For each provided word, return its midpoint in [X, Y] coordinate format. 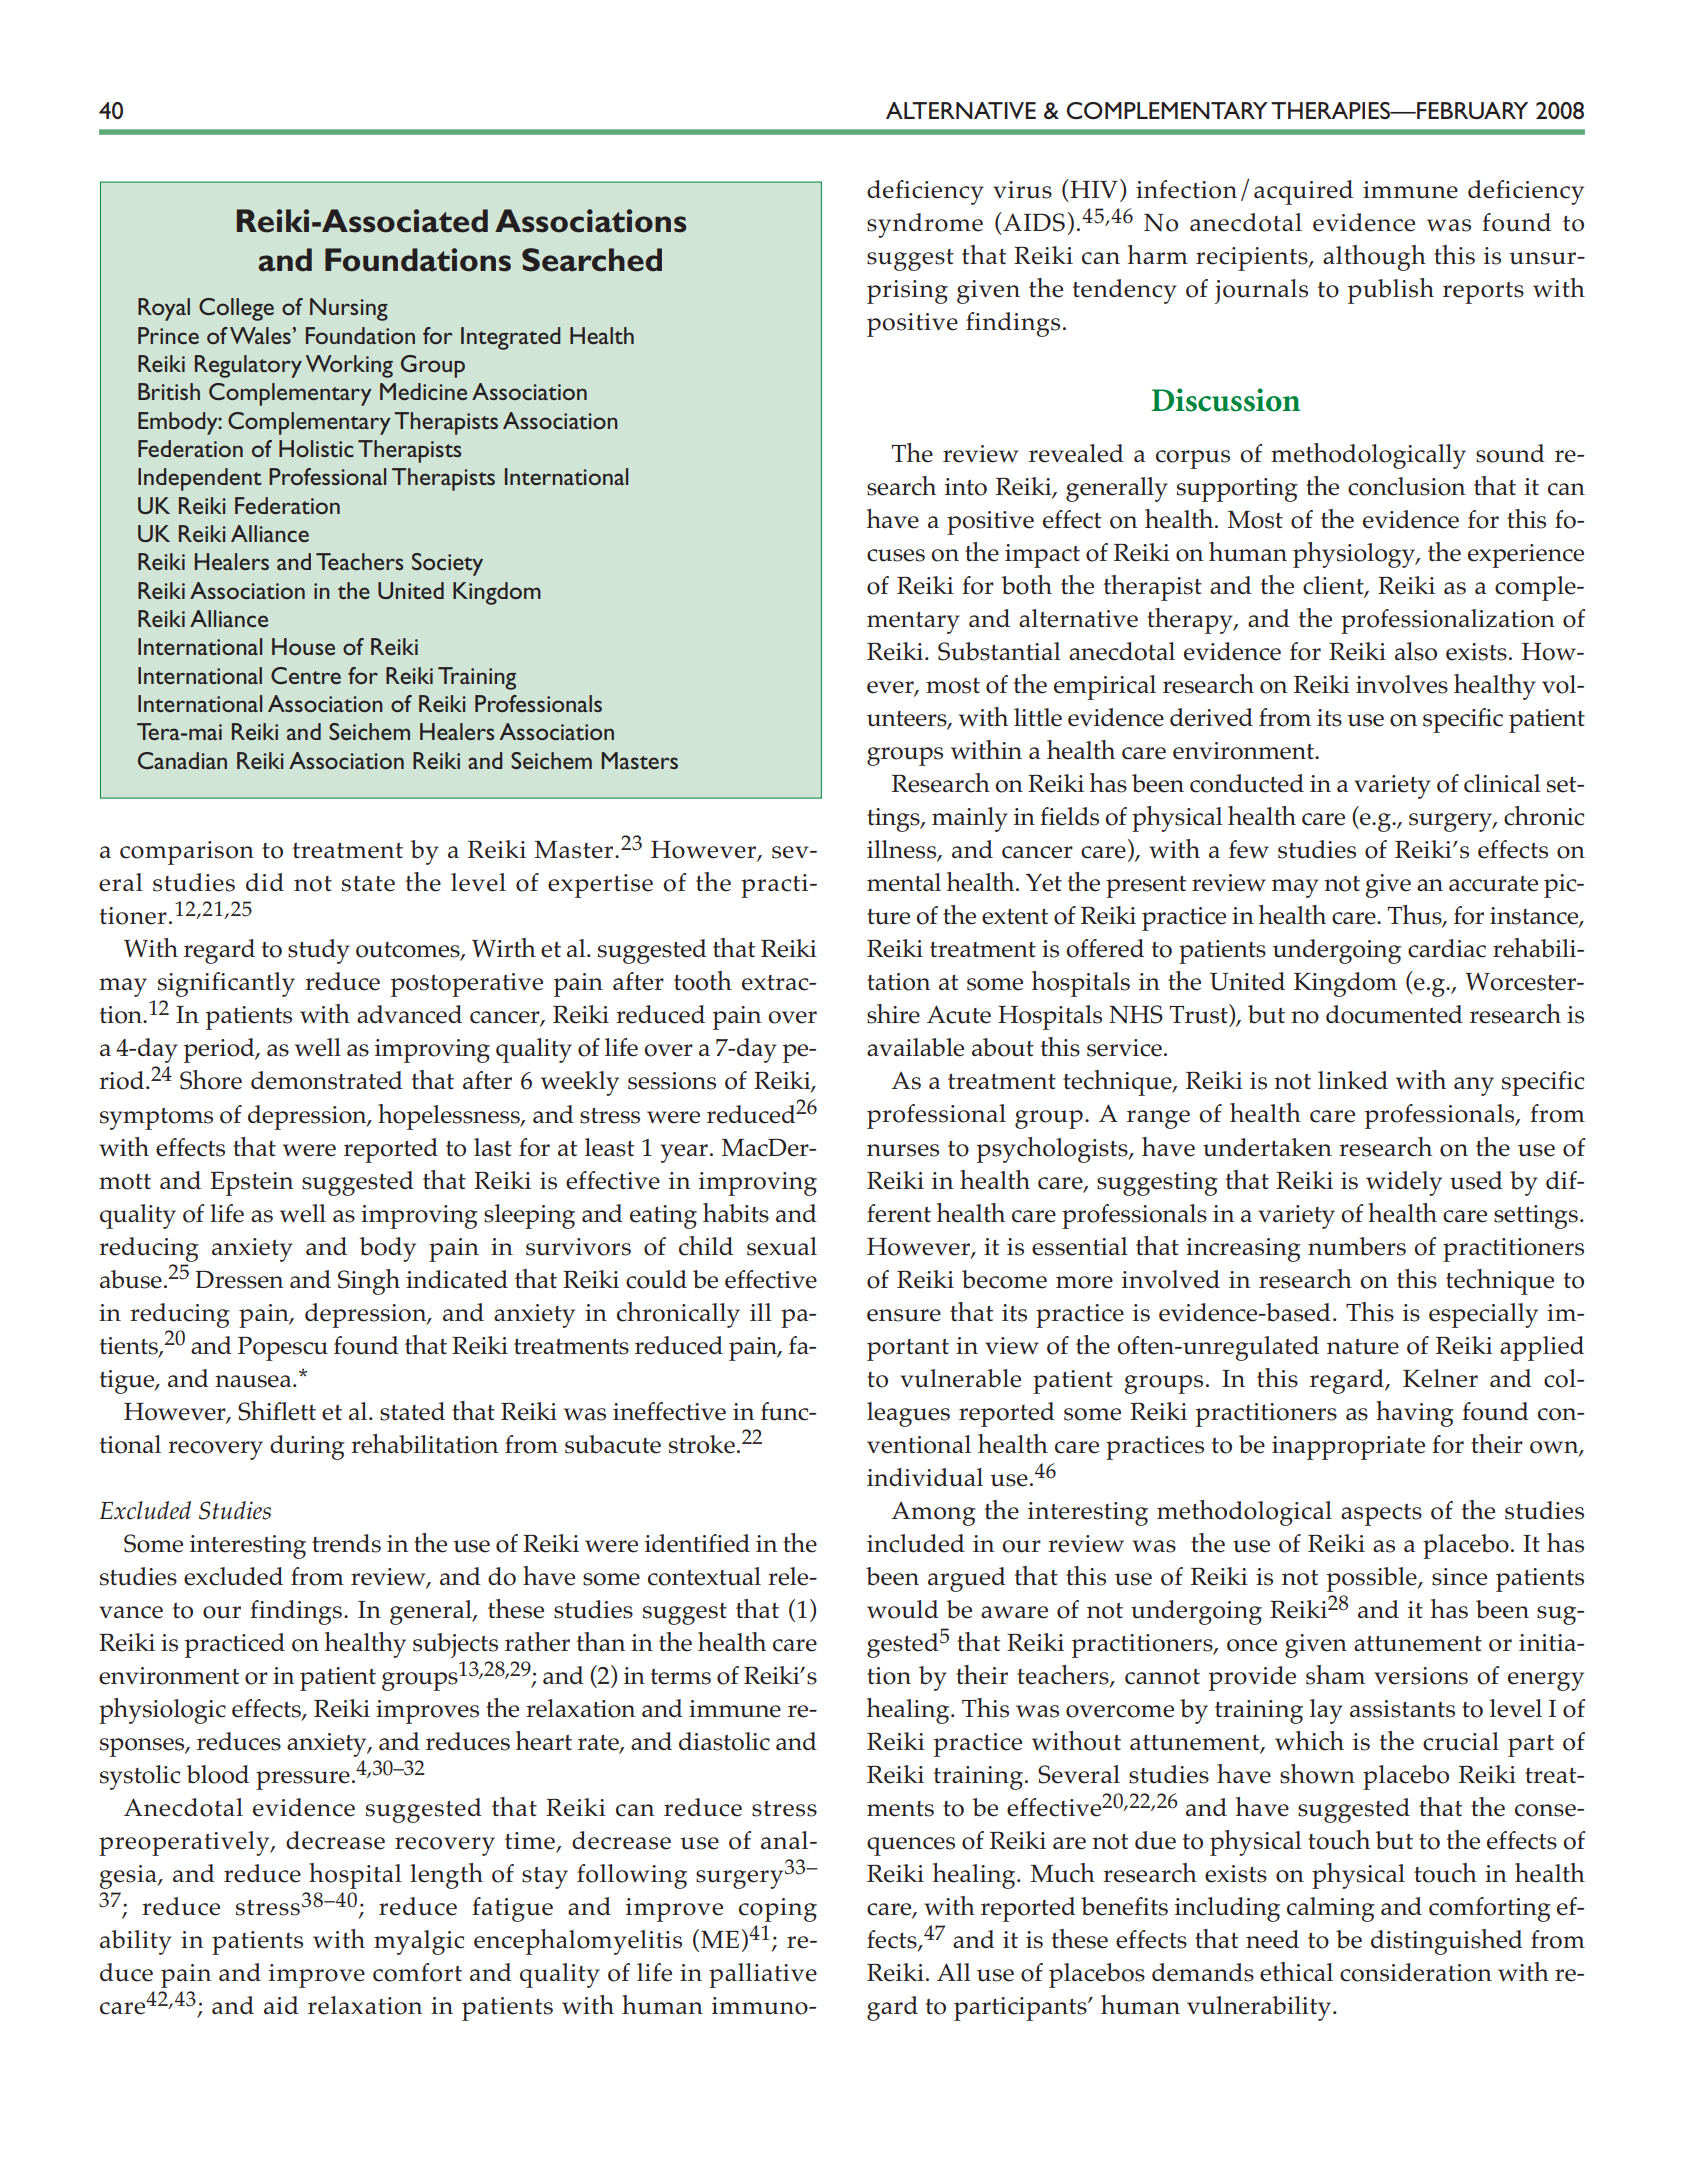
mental [904, 882]
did [265, 882]
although [1374, 258]
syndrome [925, 225]
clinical [1502, 783]
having [1415, 1414]
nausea [254, 1381]
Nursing [349, 309]
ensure [904, 1315]
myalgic [419, 1942]
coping [778, 1910]
